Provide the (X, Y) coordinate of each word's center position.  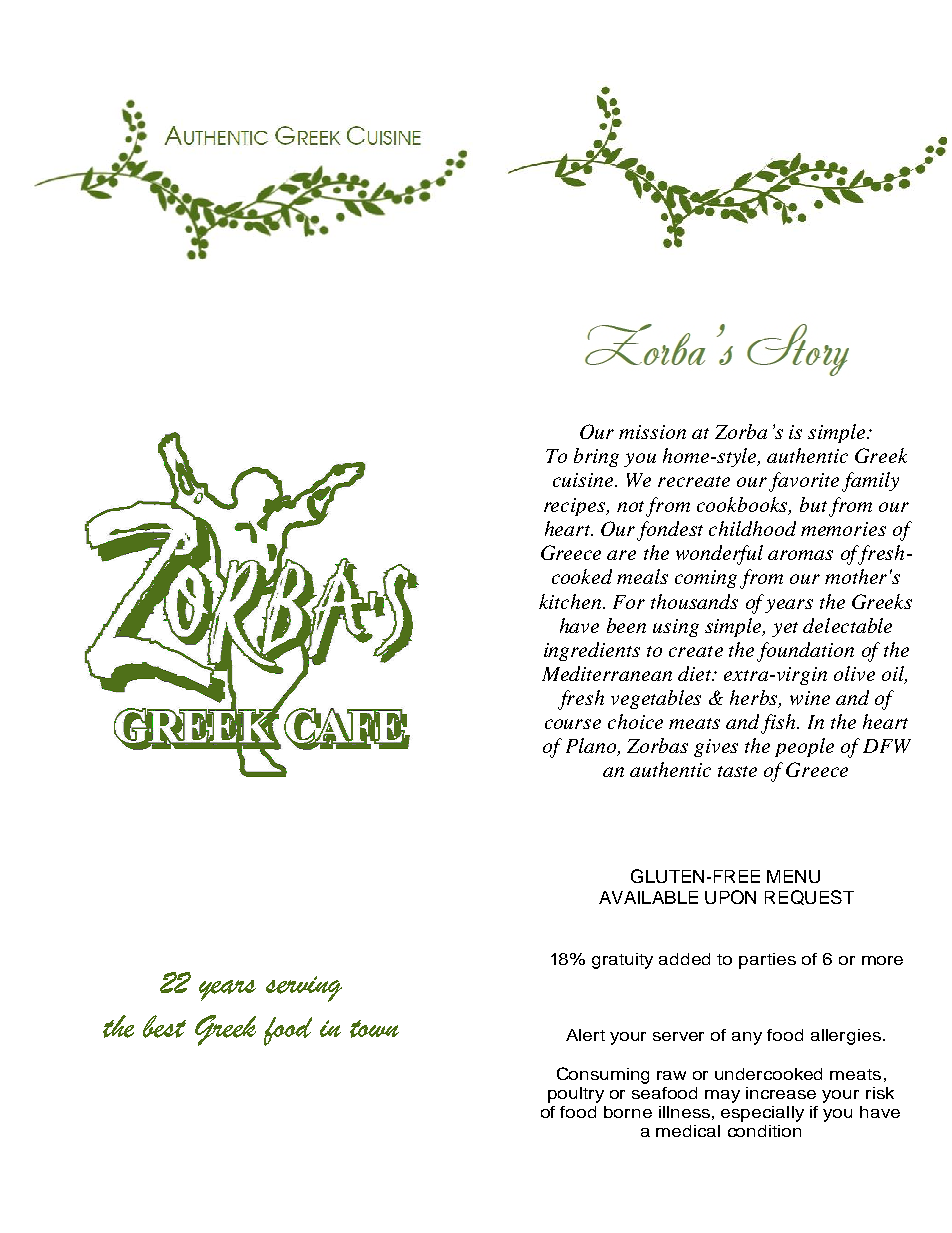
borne (628, 1112)
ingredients (592, 651)
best (164, 1026)
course (573, 724)
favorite (804, 482)
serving (304, 989)
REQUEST (809, 897)
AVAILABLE (648, 897)
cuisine (584, 480)
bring (596, 457)
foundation (805, 652)
